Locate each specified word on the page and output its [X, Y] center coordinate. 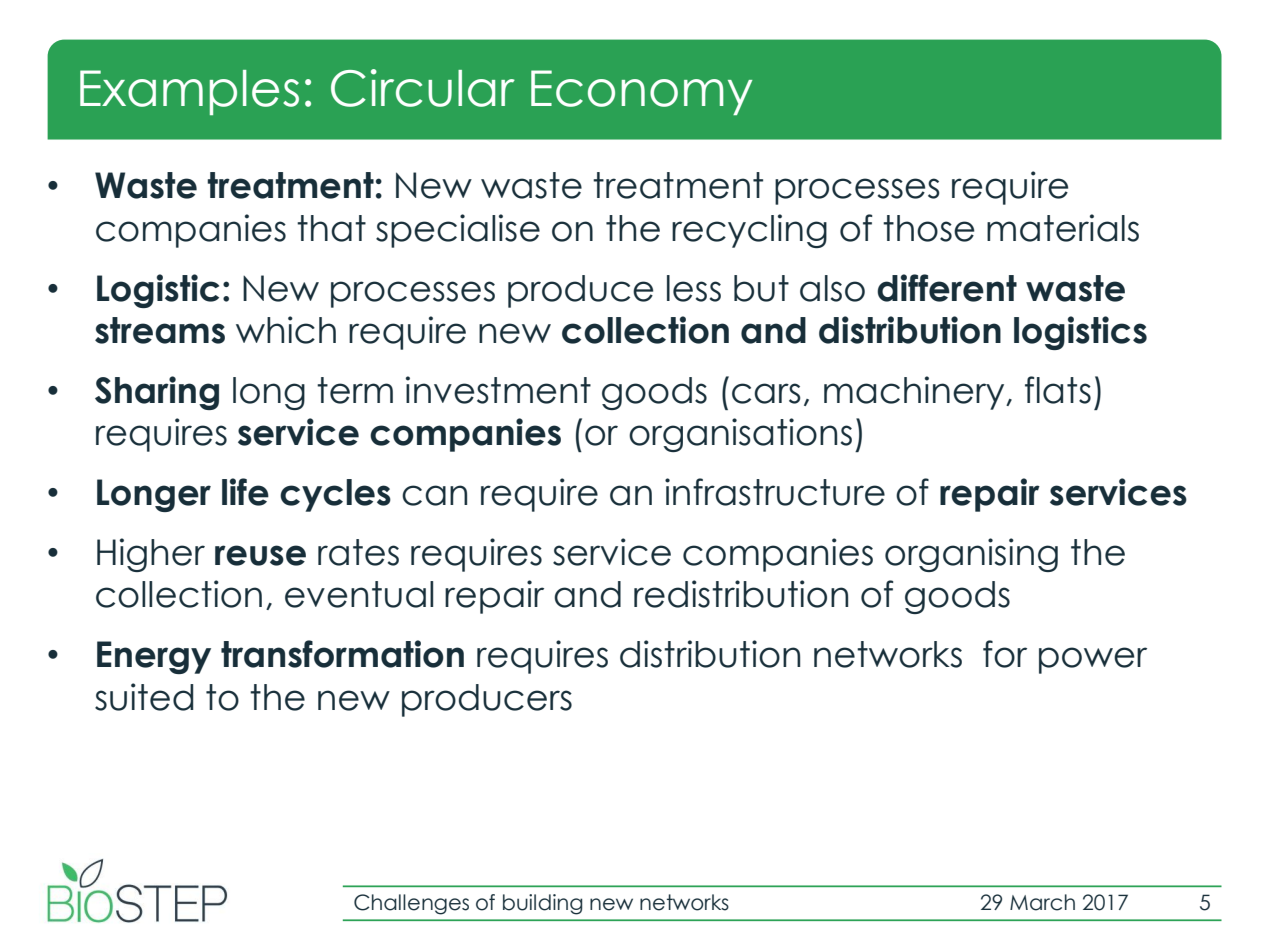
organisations [740, 435]
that [331, 228]
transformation [342, 654]
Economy [641, 92]
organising [971, 555]
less [694, 288]
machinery [915, 393]
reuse [260, 555]
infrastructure [775, 492]
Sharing [157, 393]
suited [144, 697]
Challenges [411, 904]
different [947, 288]
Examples [189, 92]
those [929, 228]
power [1093, 660]
